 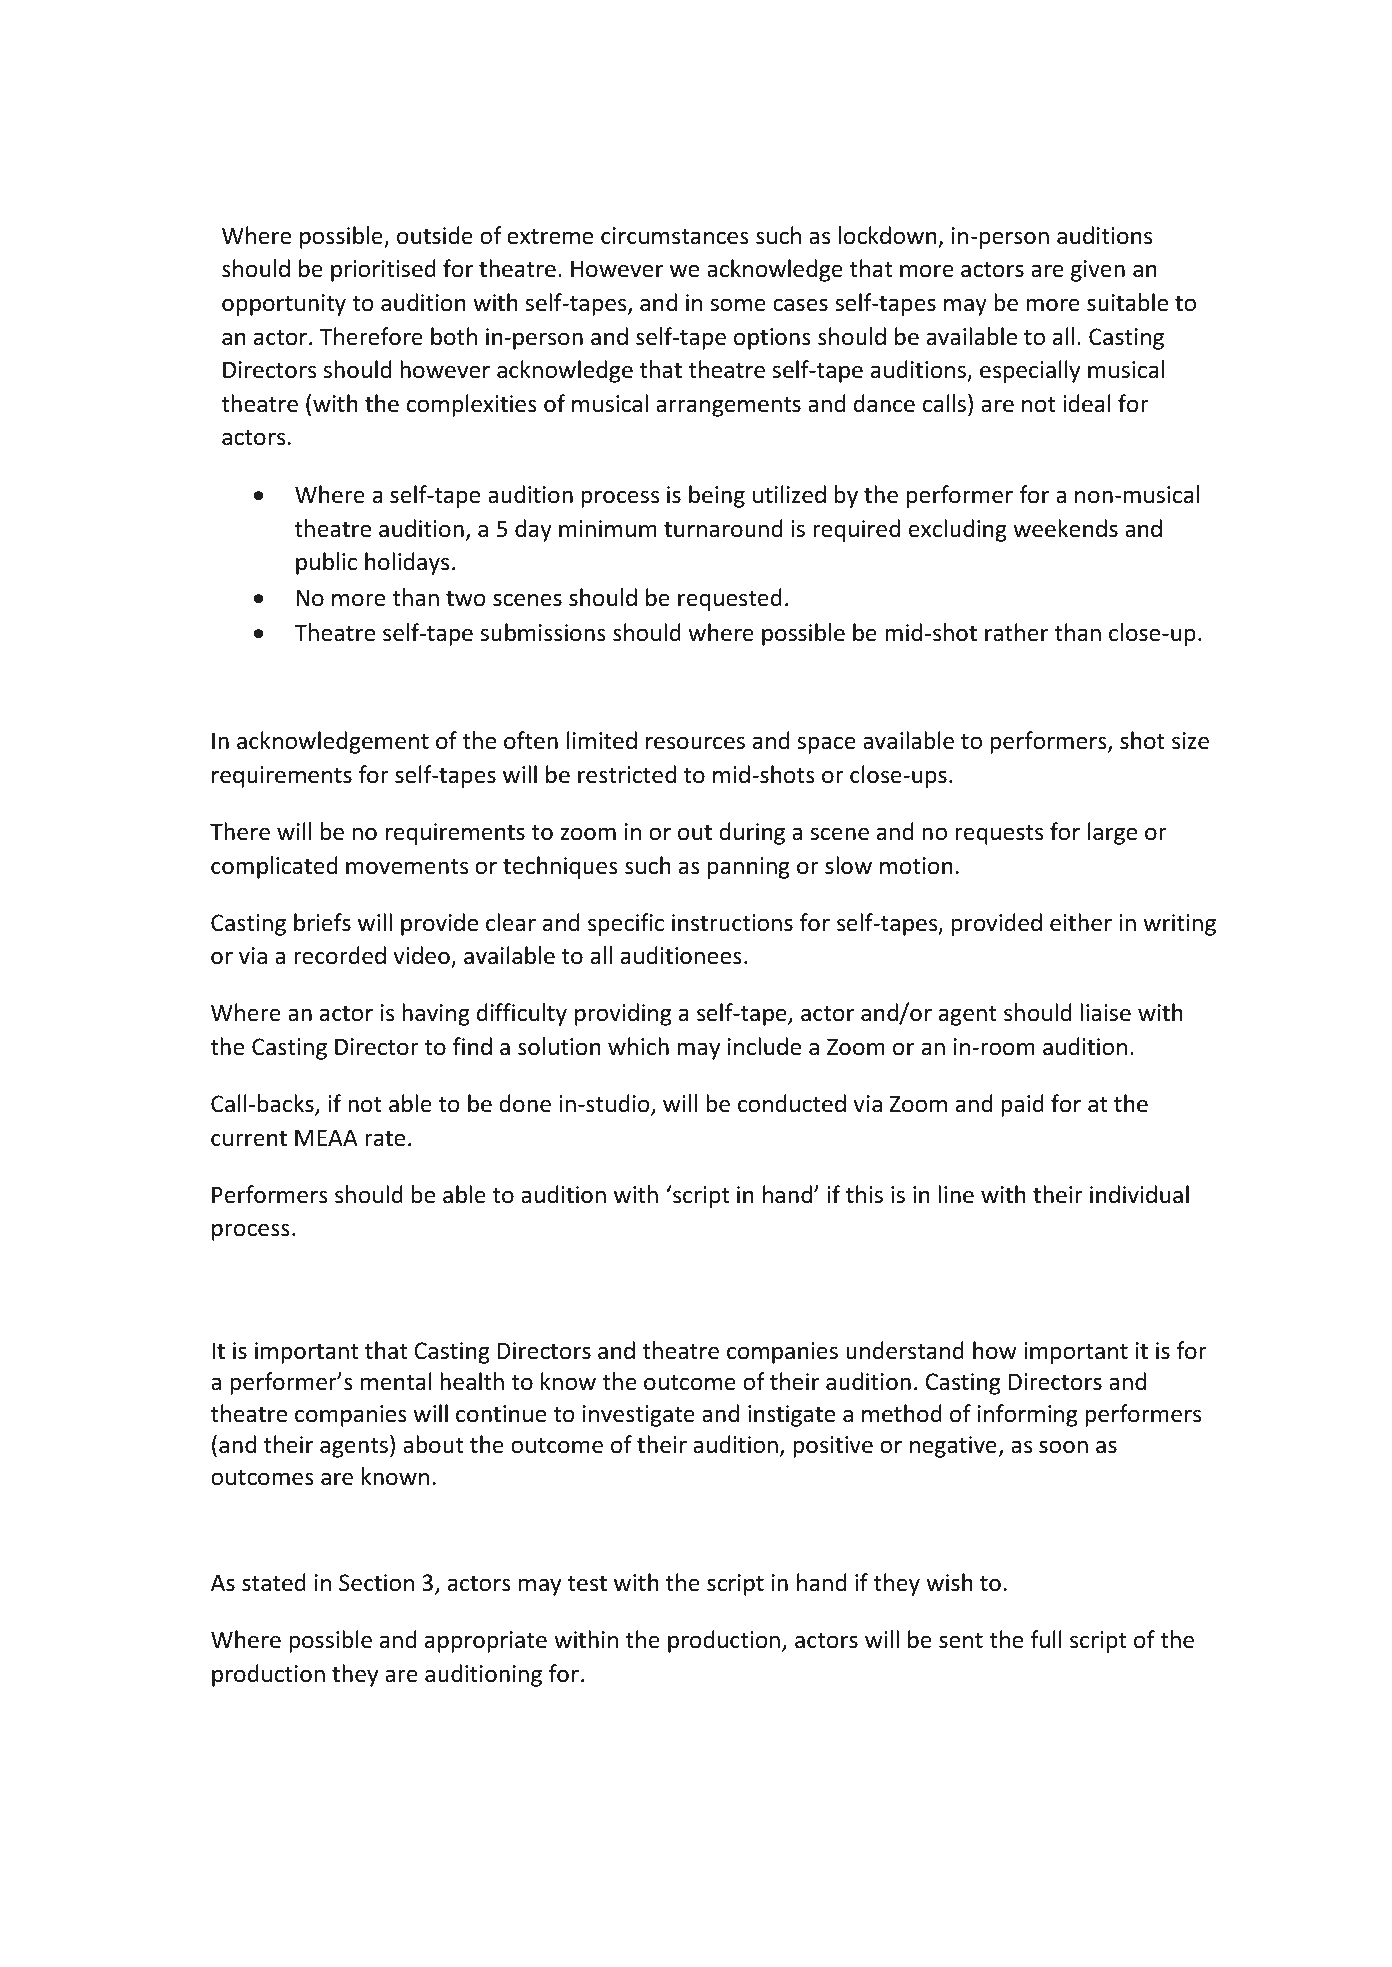 What do you see at coordinates (587, 1584) in the image?
I see `test` at bounding box center [587, 1584].
